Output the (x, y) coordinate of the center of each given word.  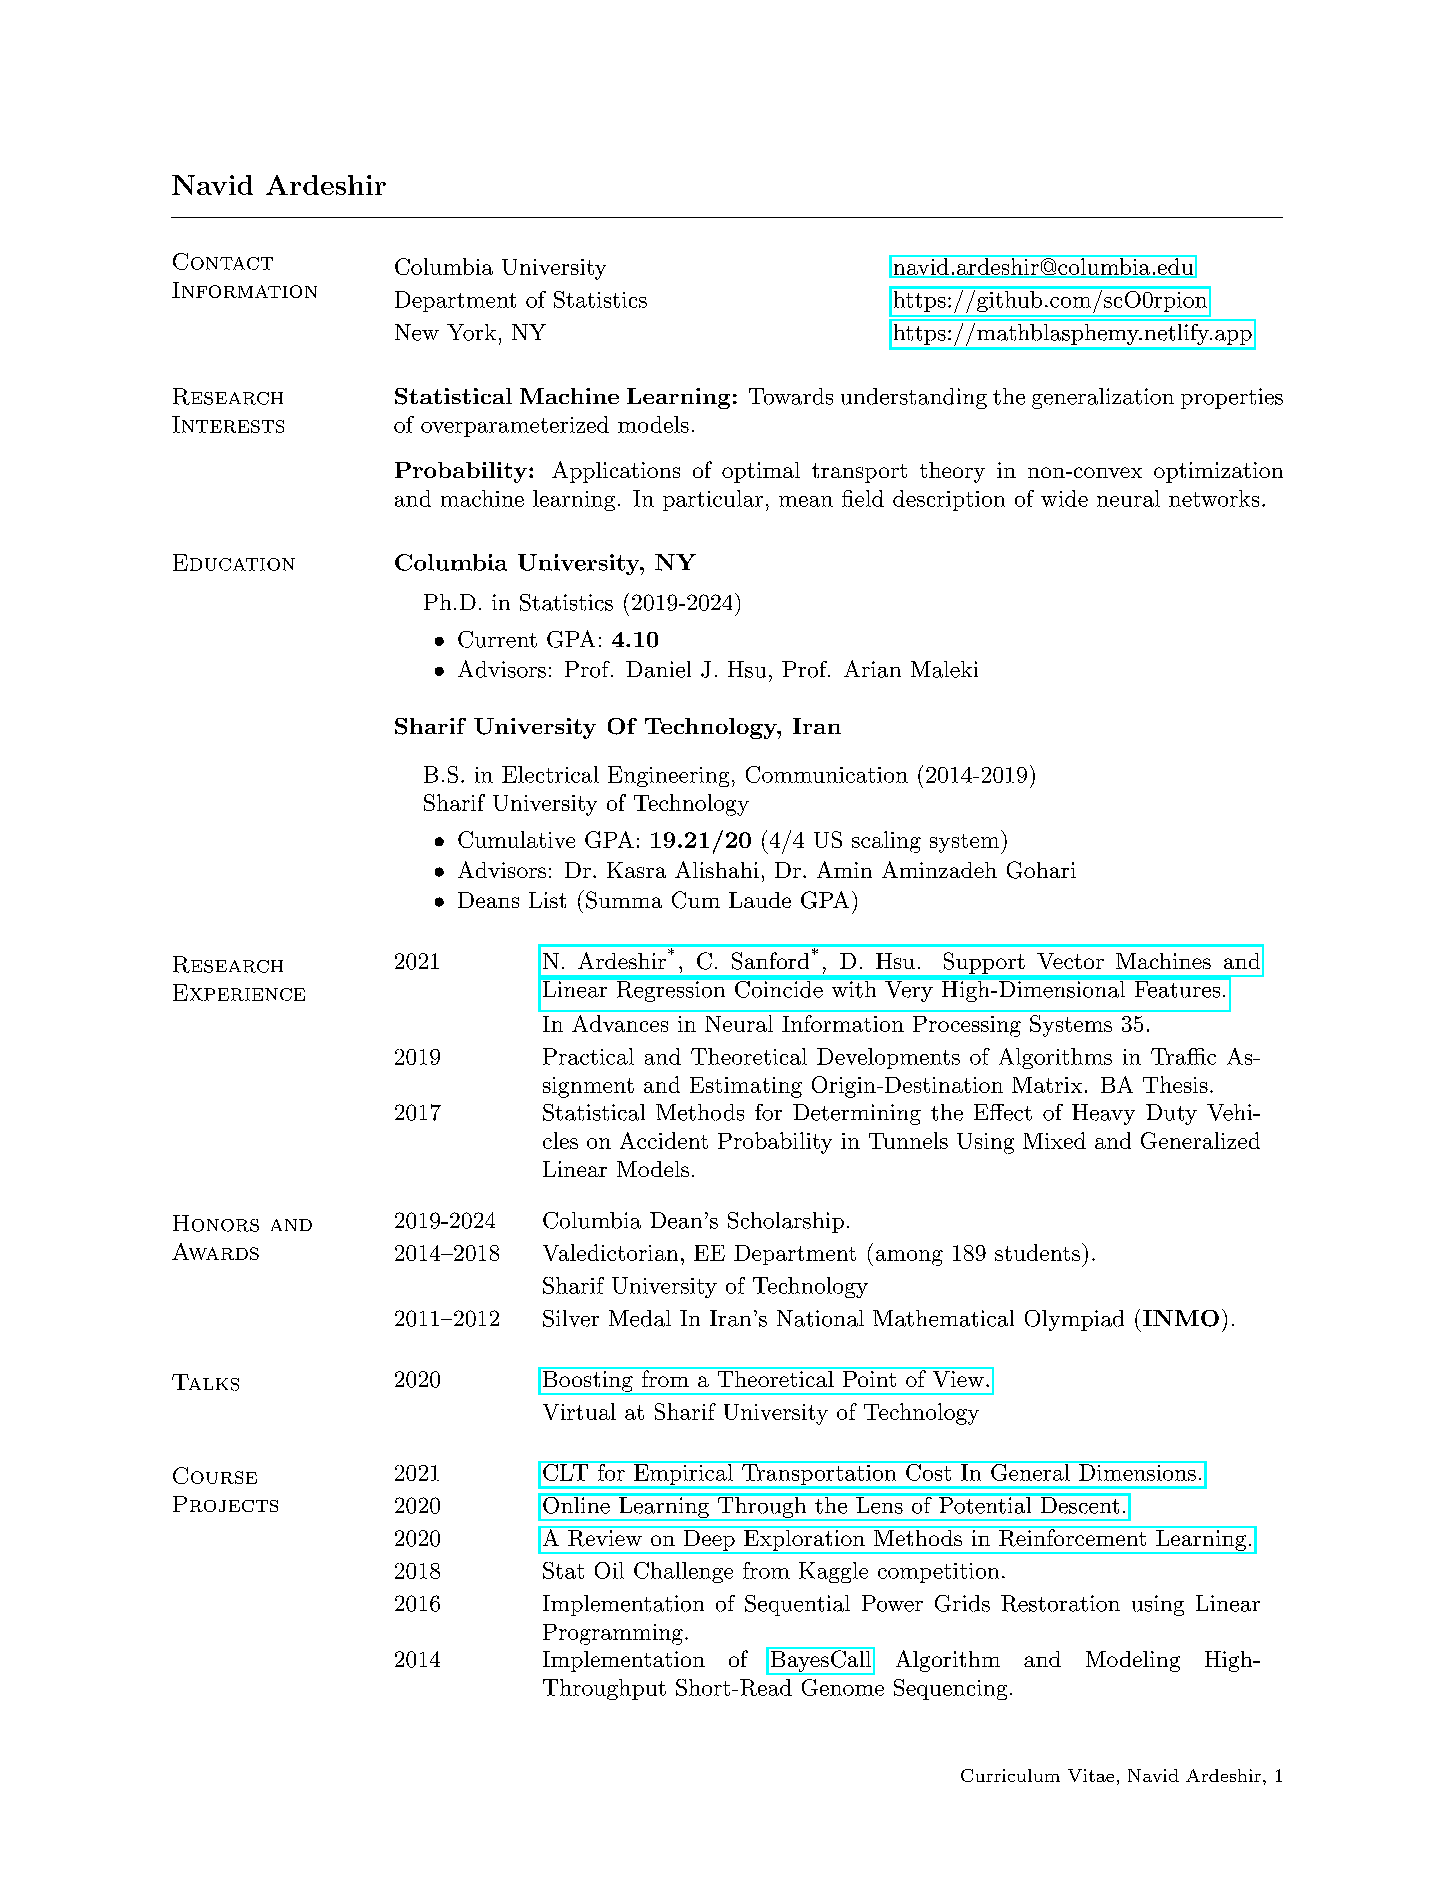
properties (1232, 398)
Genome (843, 1687)
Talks (205, 1382)
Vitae (1091, 1775)
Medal (640, 1318)
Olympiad (1074, 1320)
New (417, 332)
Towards (791, 396)
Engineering (668, 776)
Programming (613, 1634)
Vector (1070, 961)
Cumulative (516, 839)
